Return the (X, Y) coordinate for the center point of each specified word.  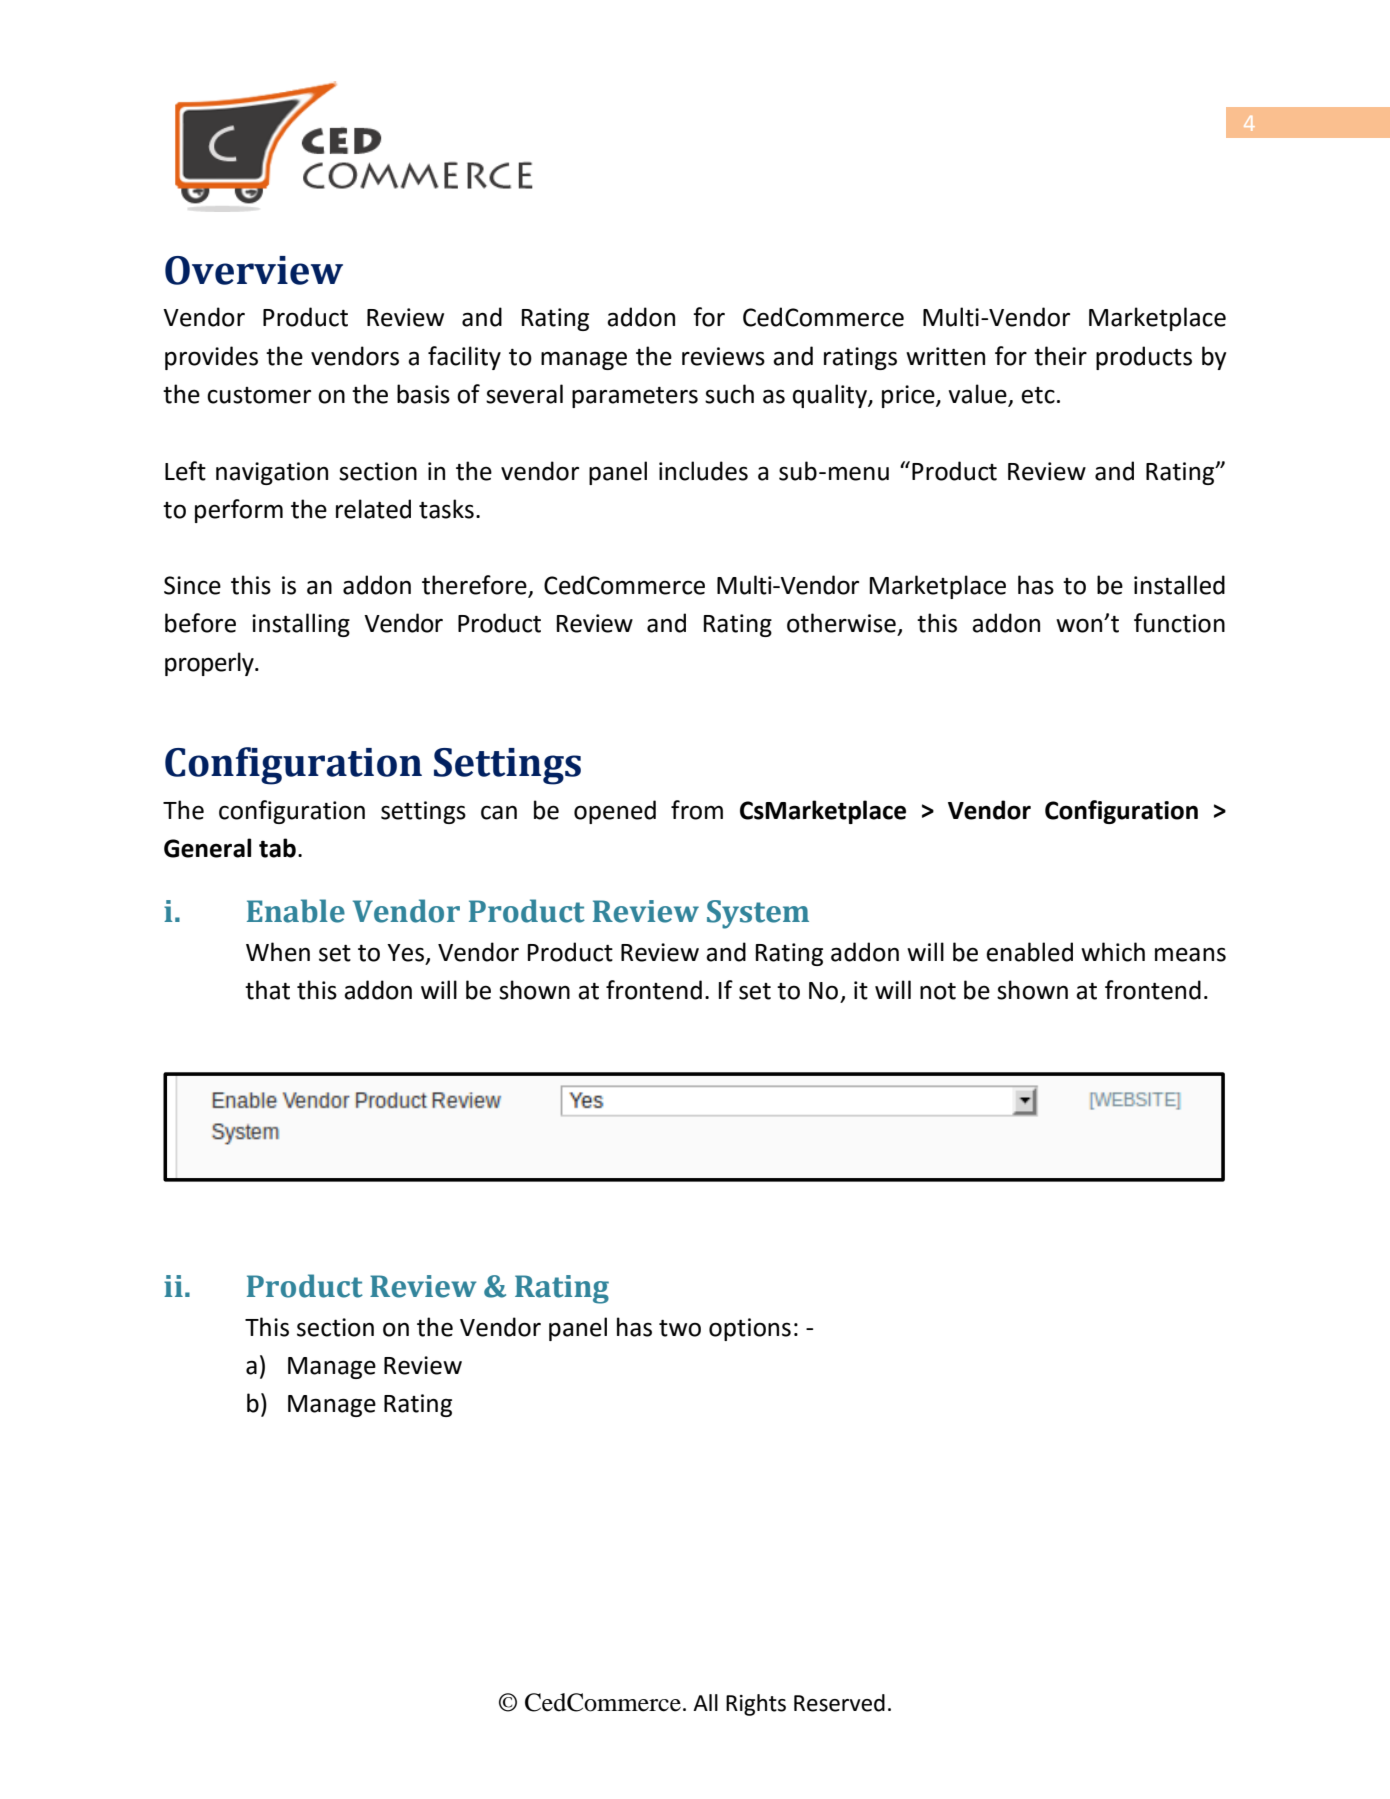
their (1060, 356)
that (267, 990)
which (1113, 952)
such (729, 394)
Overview (254, 270)
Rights (756, 1705)
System (758, 914)
